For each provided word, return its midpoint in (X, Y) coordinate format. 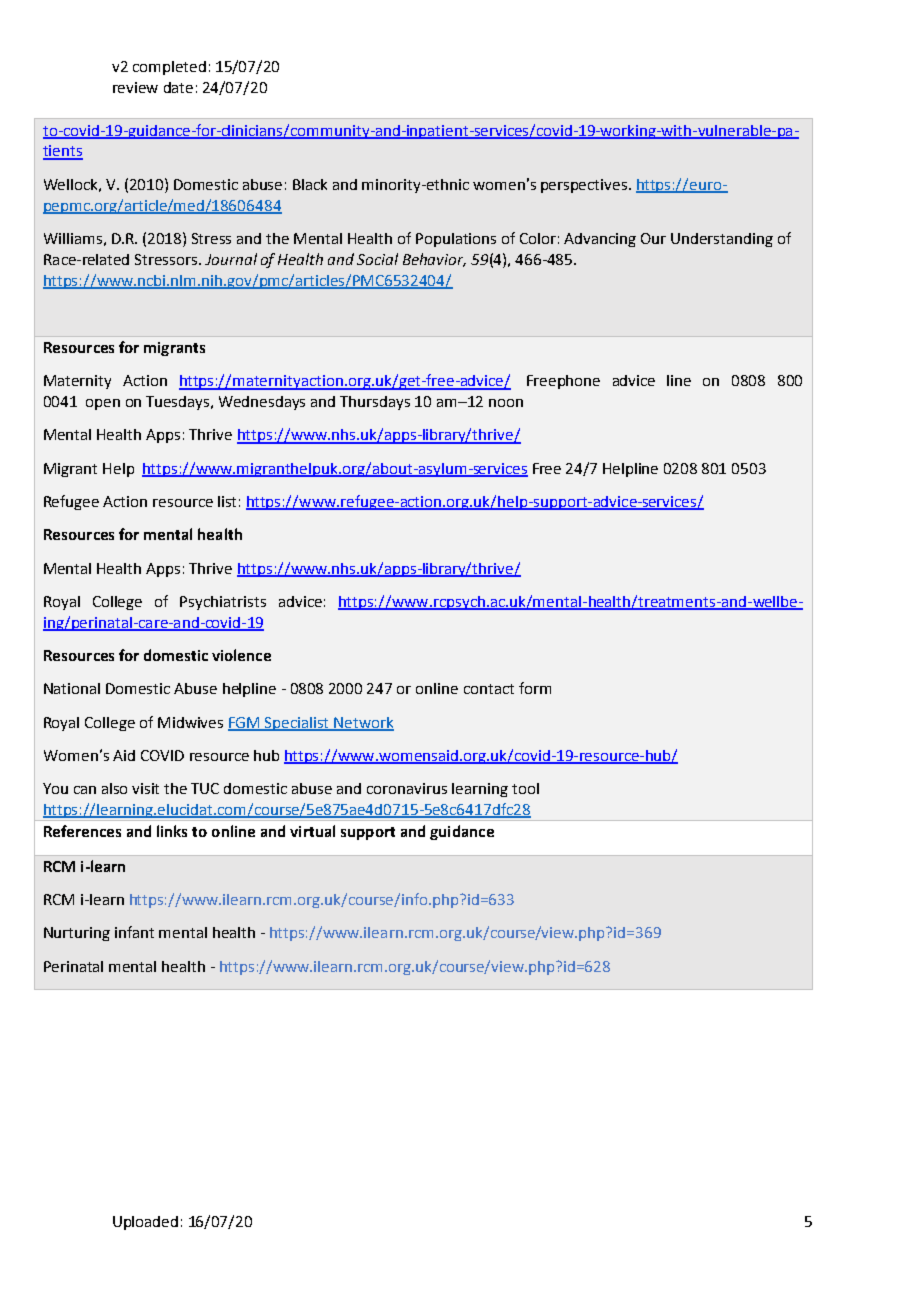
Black (310, 184)
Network (363, 723)
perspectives (584, 186)
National (72, 688)
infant (134, 932)
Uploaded (145, 1223)
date (178, 87)
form (535, 688)
